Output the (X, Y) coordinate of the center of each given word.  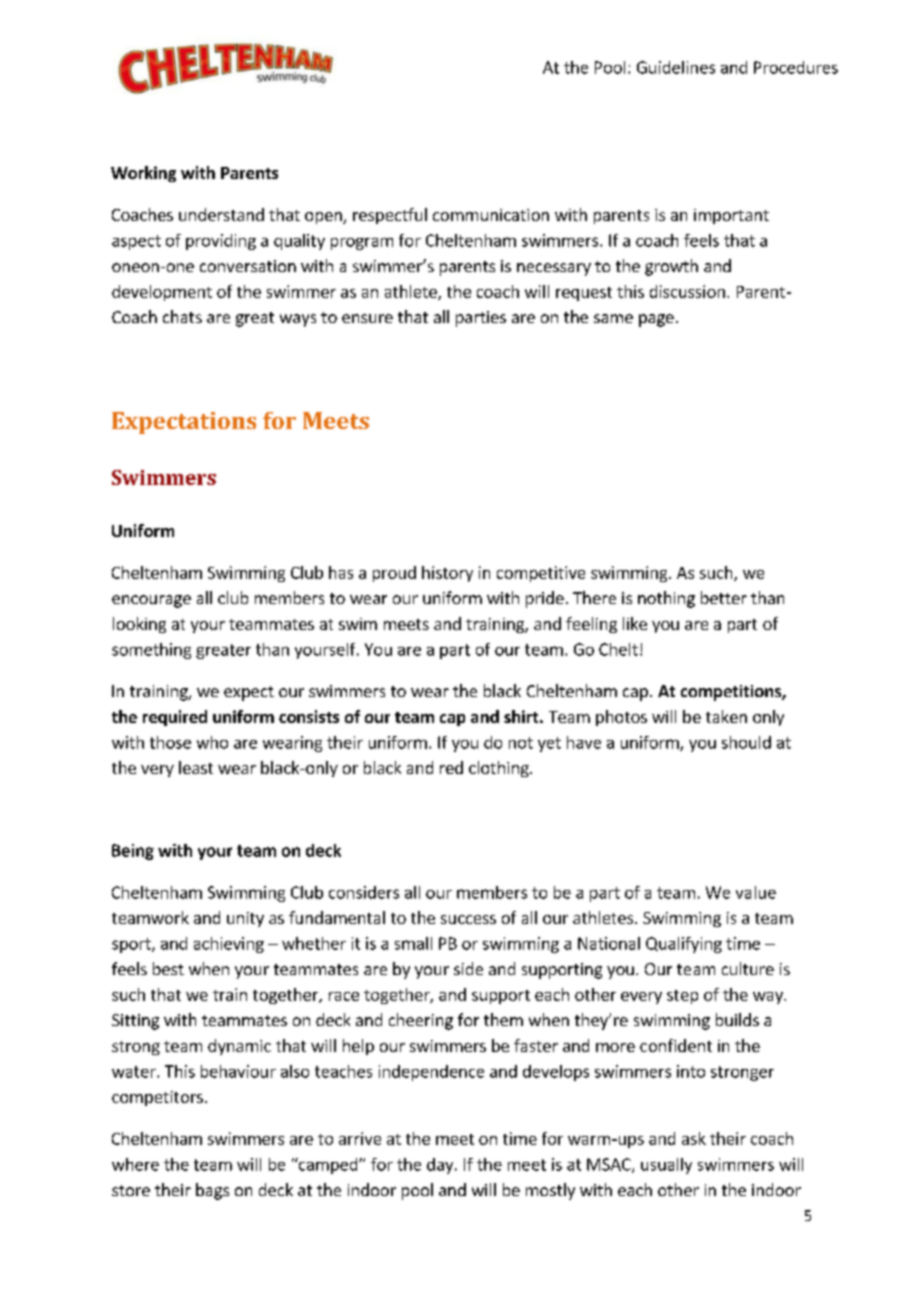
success (468, 919)
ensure (367, 318)
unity (245, 919)
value (756, 892)
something (151, 651)
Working (143, 174)
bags (212, 1191)
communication (491, 215)
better (724, 597)
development (162, 293)
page (656, 320)
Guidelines (676, 67)
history (447, 574)
